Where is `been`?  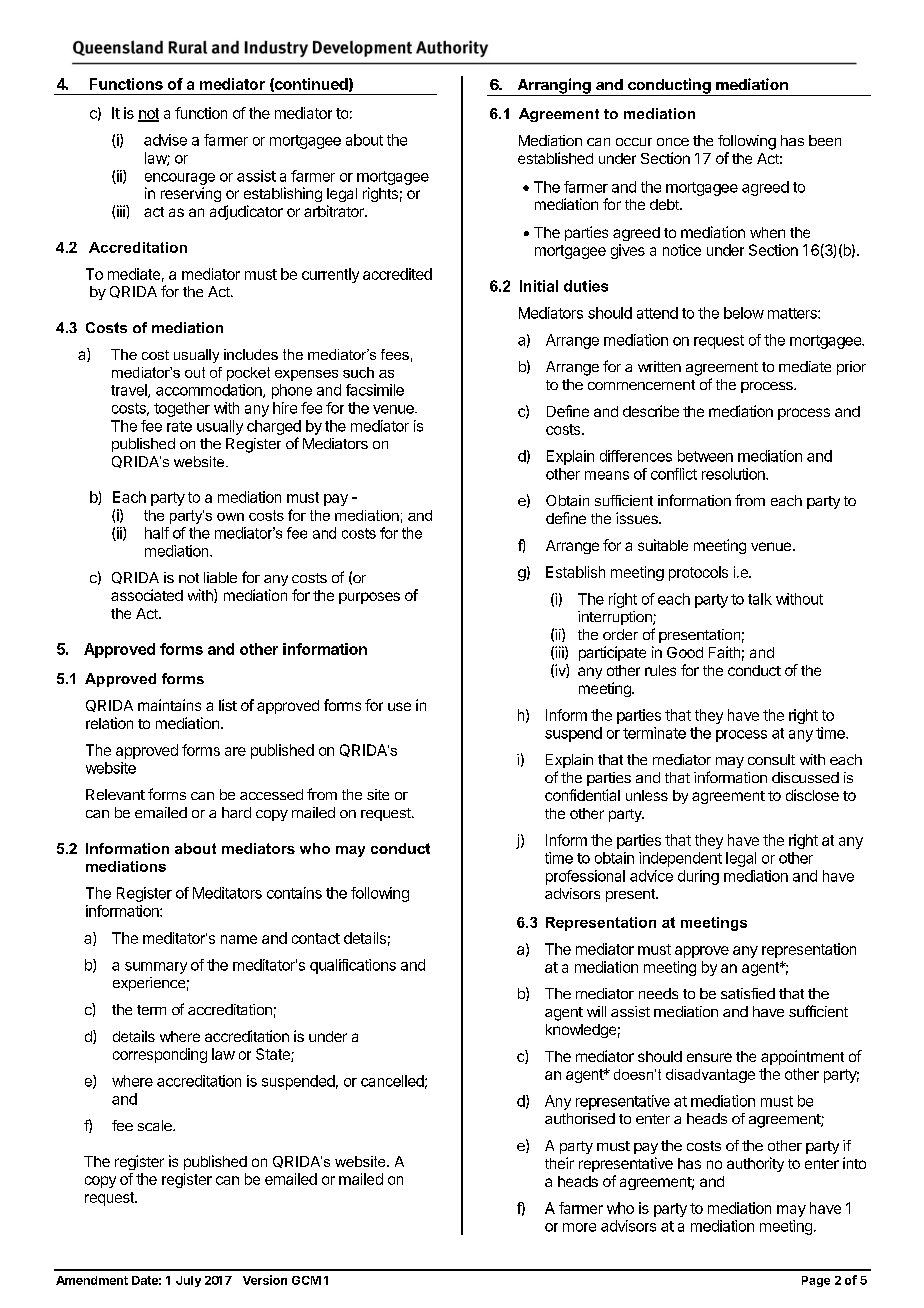 been is located at coordinates (825, 140).
